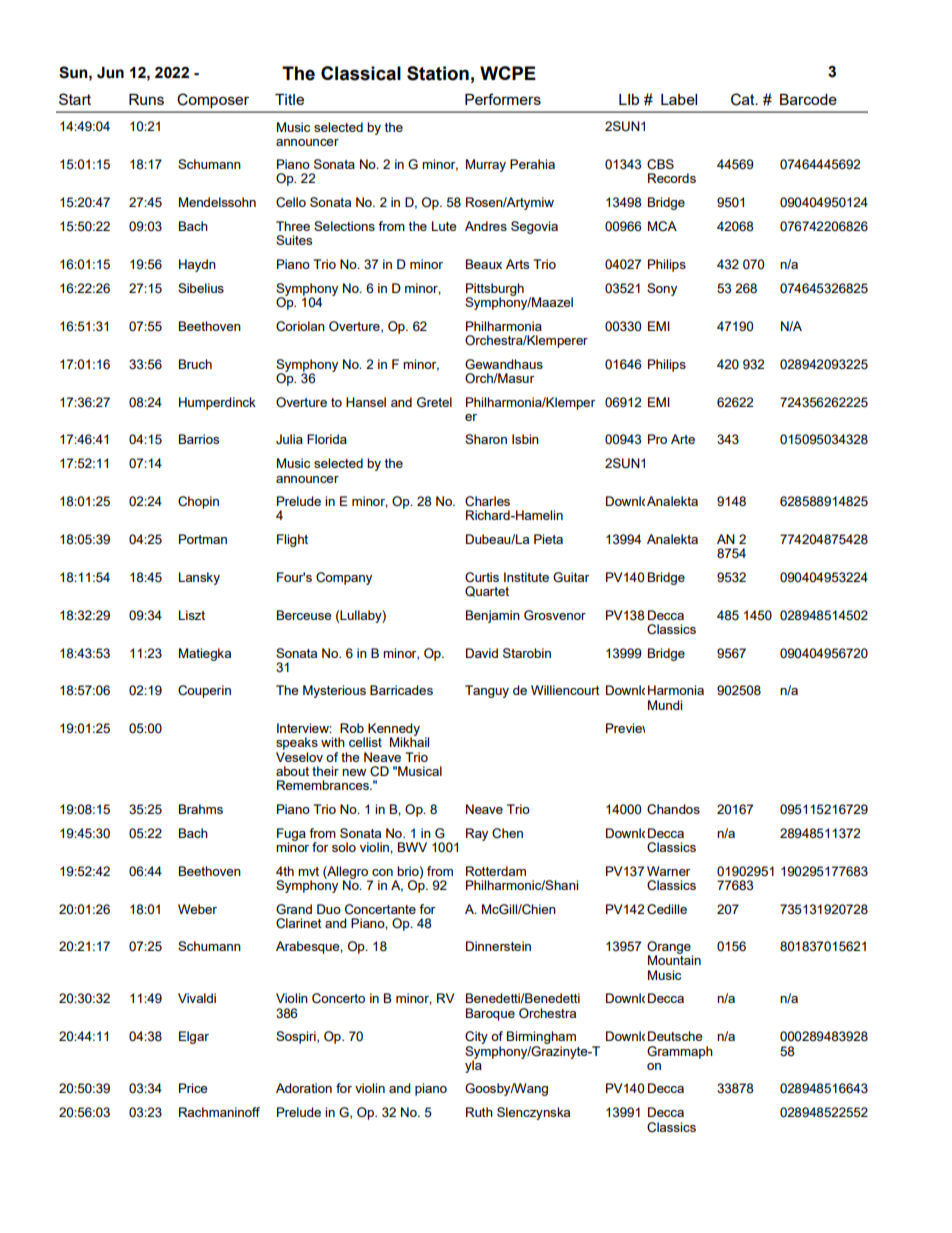 The width and height of the document is (952, 1233). What do you see at coordinates (479, 1112) in the document?
I see `Ruth` at bounding box center [479, 1112].
